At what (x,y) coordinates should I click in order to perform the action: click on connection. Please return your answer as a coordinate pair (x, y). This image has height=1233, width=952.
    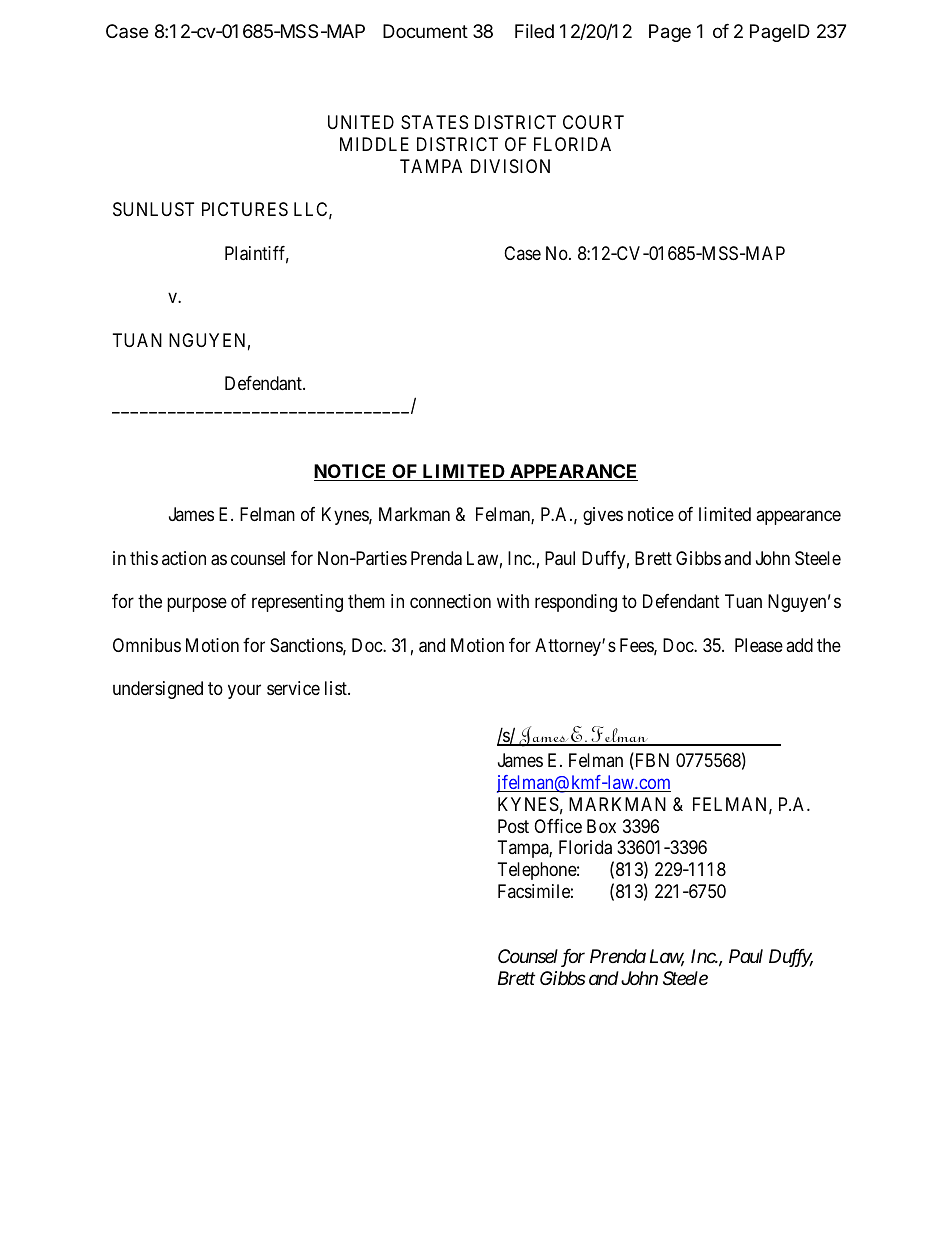
    Looking at the image, I should click on (450, 601).
